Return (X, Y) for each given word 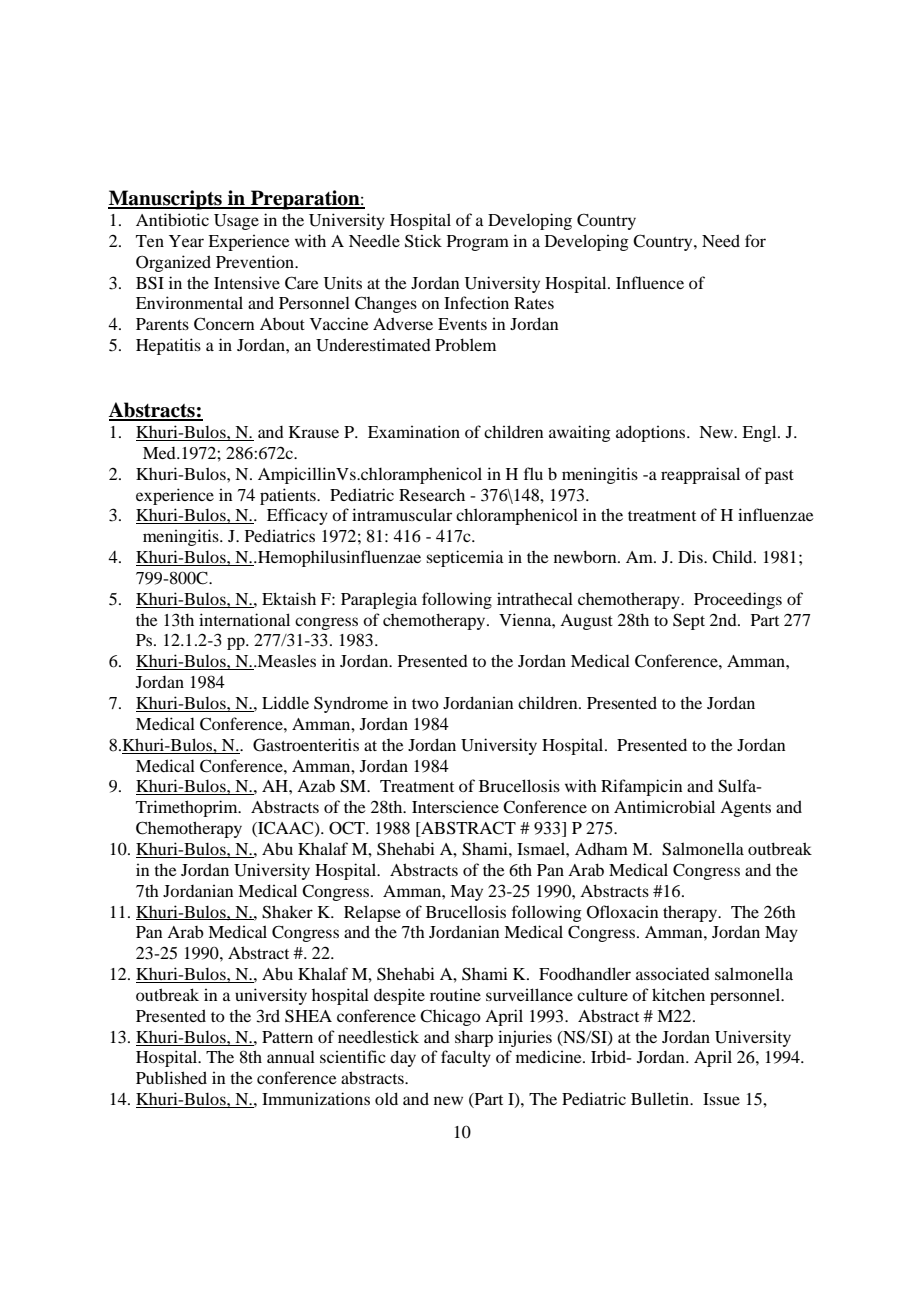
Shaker (287, 912)
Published (171, 1077)
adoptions (652, 433)
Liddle (285, 702)
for (755, 240)
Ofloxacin (622, 912)
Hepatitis (168, 346)
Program (478, 243)
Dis (691, 556)
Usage (236, 222)
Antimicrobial (664, 806)
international (244, 619)
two (425, 704)
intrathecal (535, 598)
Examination (414, 431)
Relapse (372, 913)
